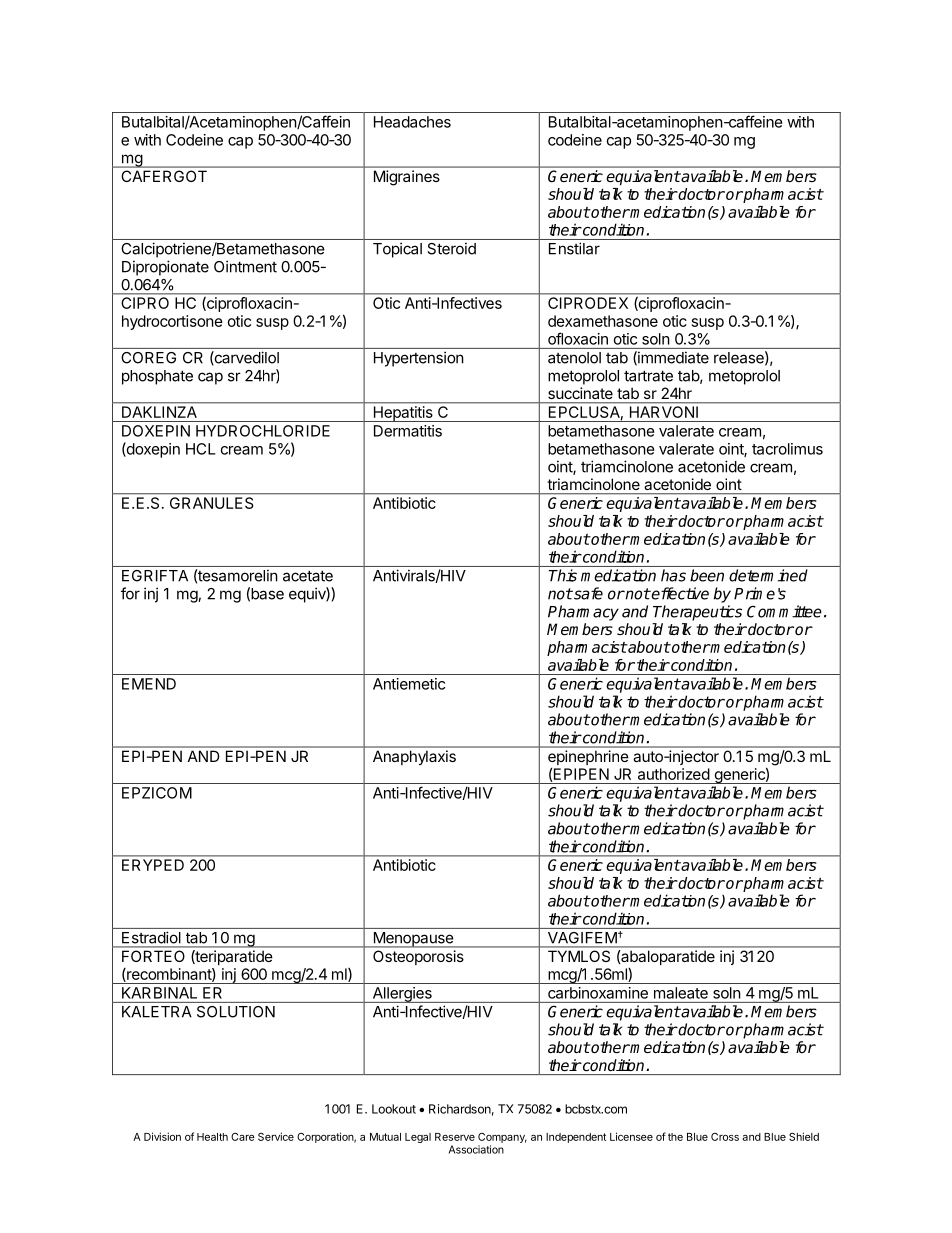 The height and width of the screenshot is (1233, 952). Describe the element at coordinates (419, 359) in the screenshot. I see `Hypertension` at that location.
